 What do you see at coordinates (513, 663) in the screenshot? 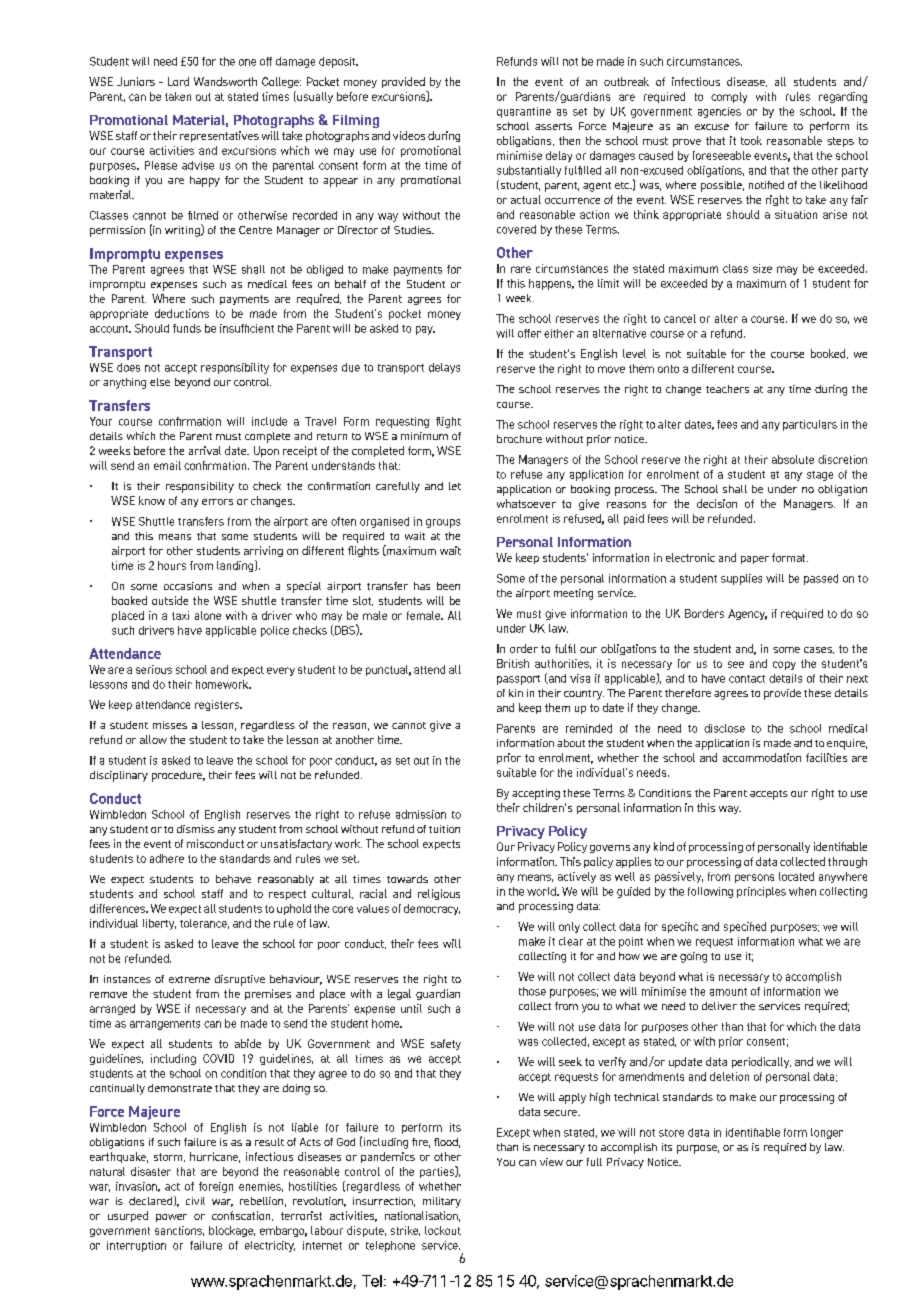
I see `British` at bounding box center [513, 663].
